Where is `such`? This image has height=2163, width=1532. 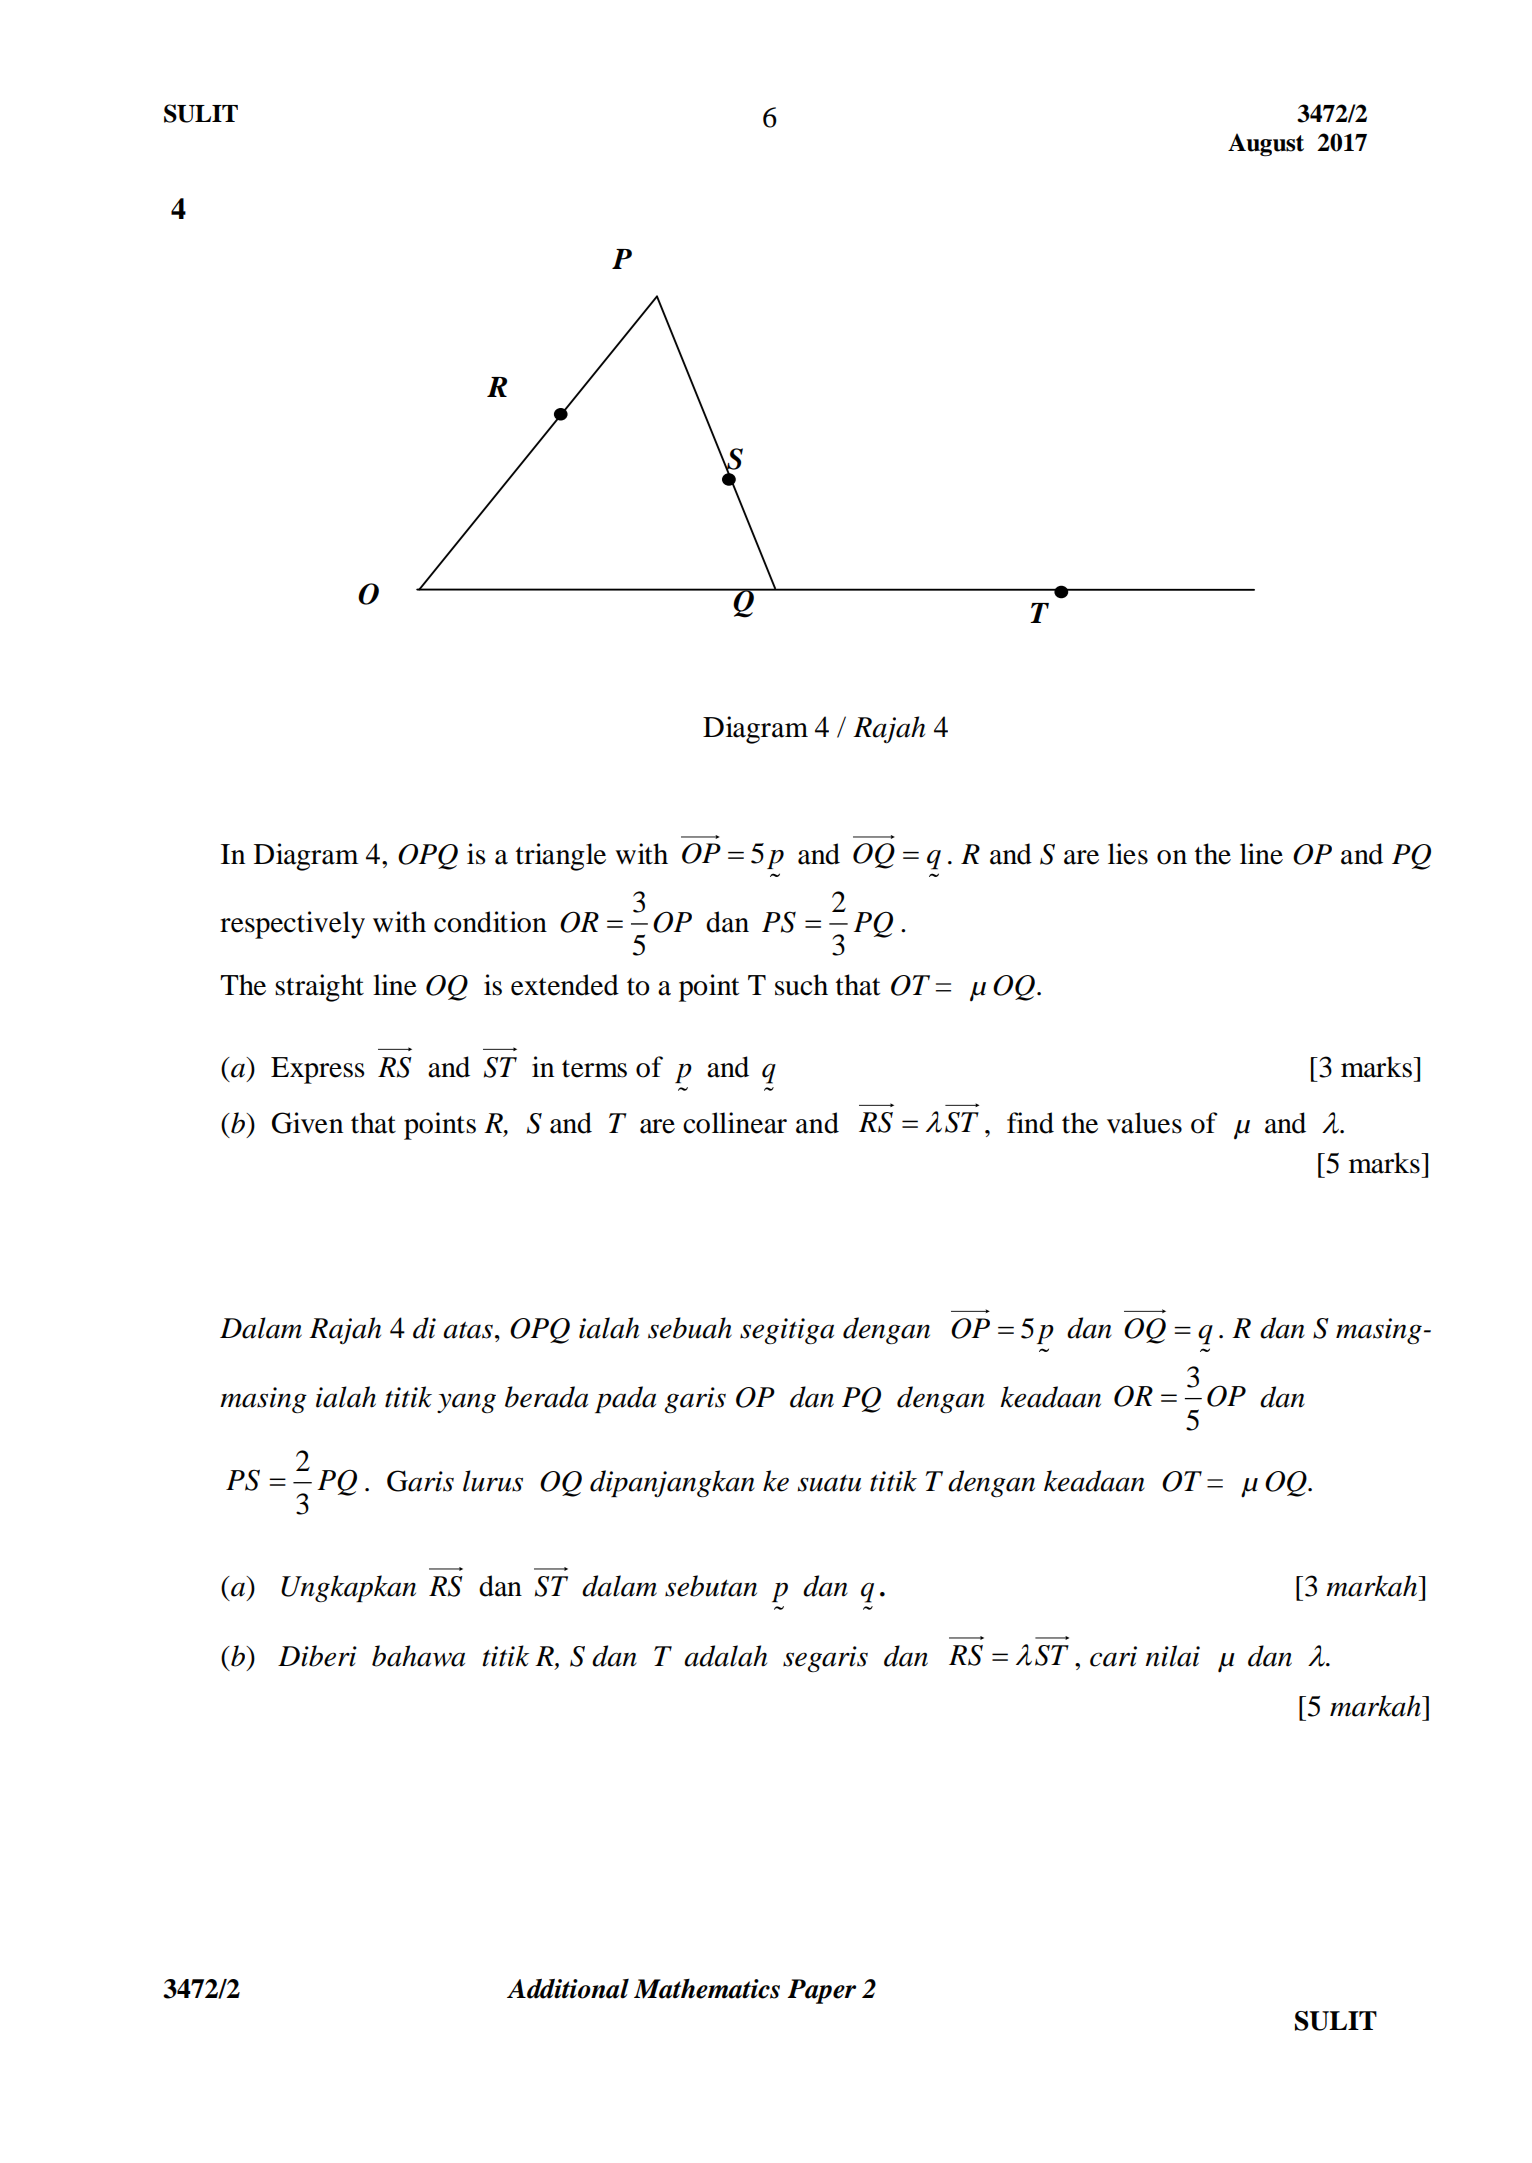
such is located at coordinates (801, 985).
